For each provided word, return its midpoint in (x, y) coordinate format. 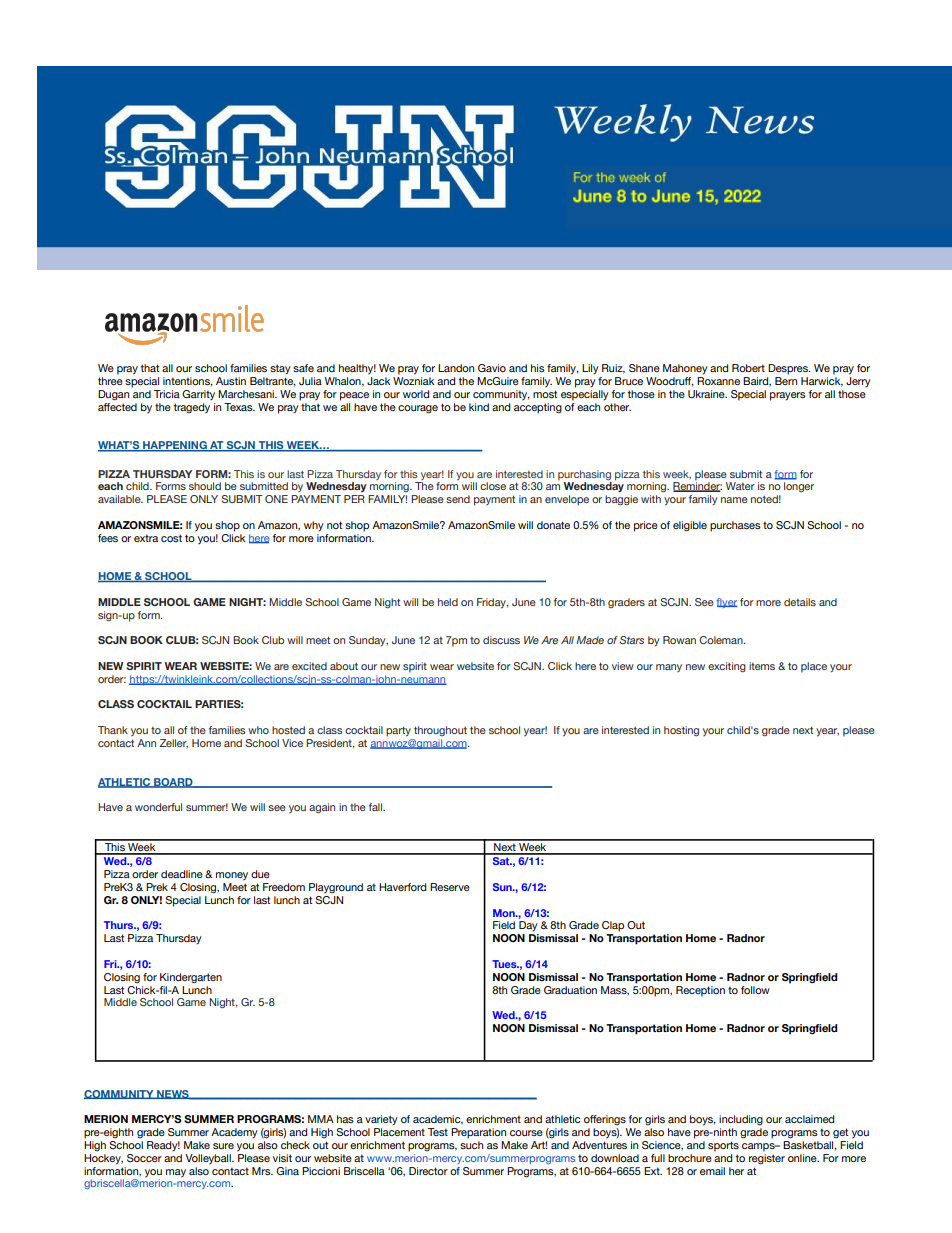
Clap (613, 926)
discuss (501, 640)
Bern (786, 381)
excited (309, 666)
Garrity (198, 395)
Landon (456, 368)
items (762, 666)
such (471, 1145)
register (767, 1158)
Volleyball (209, 1159)
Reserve (450, 887)
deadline (182, 874)
